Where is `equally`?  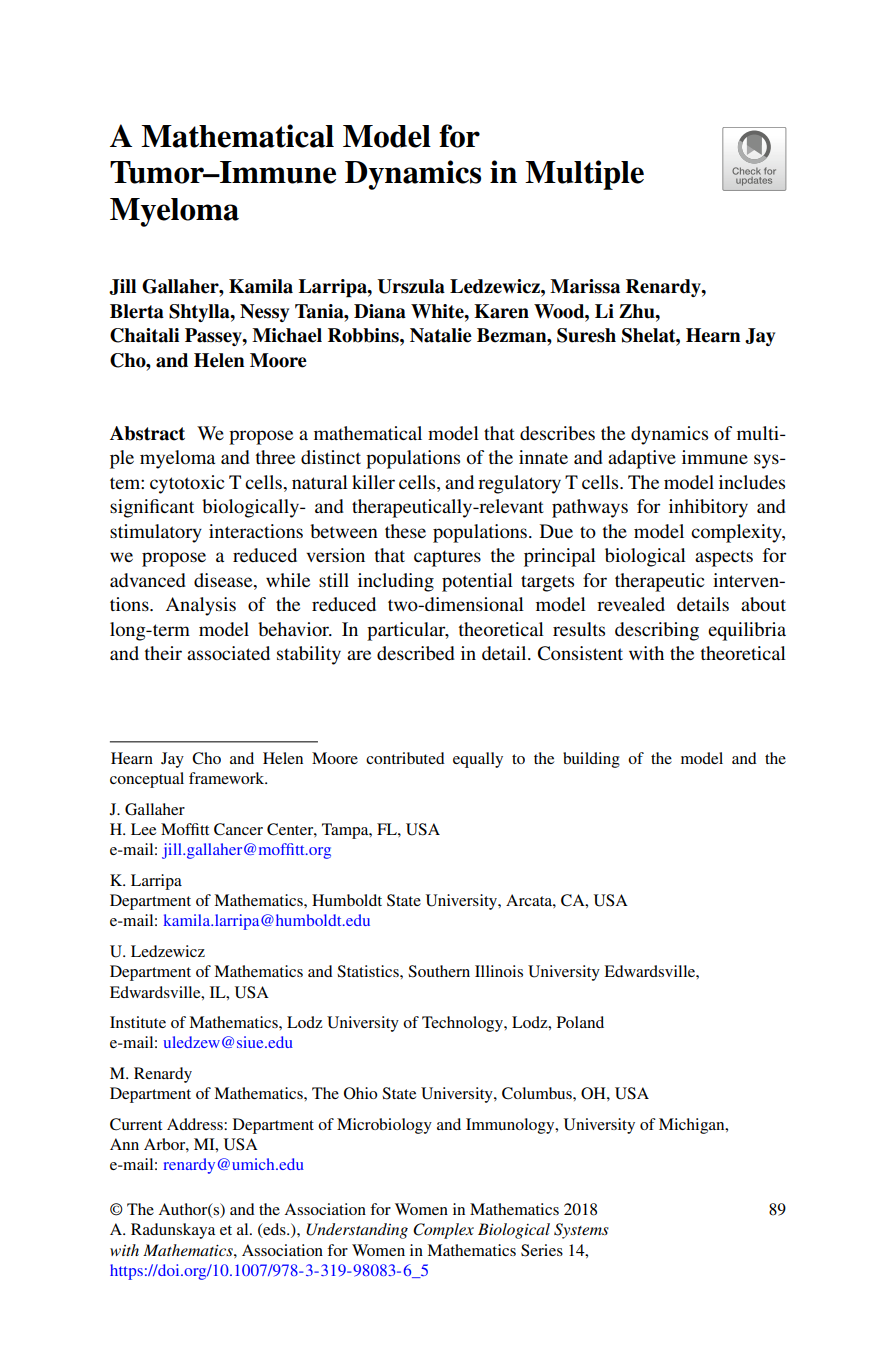 equally is located at coordinates (478, 760).
